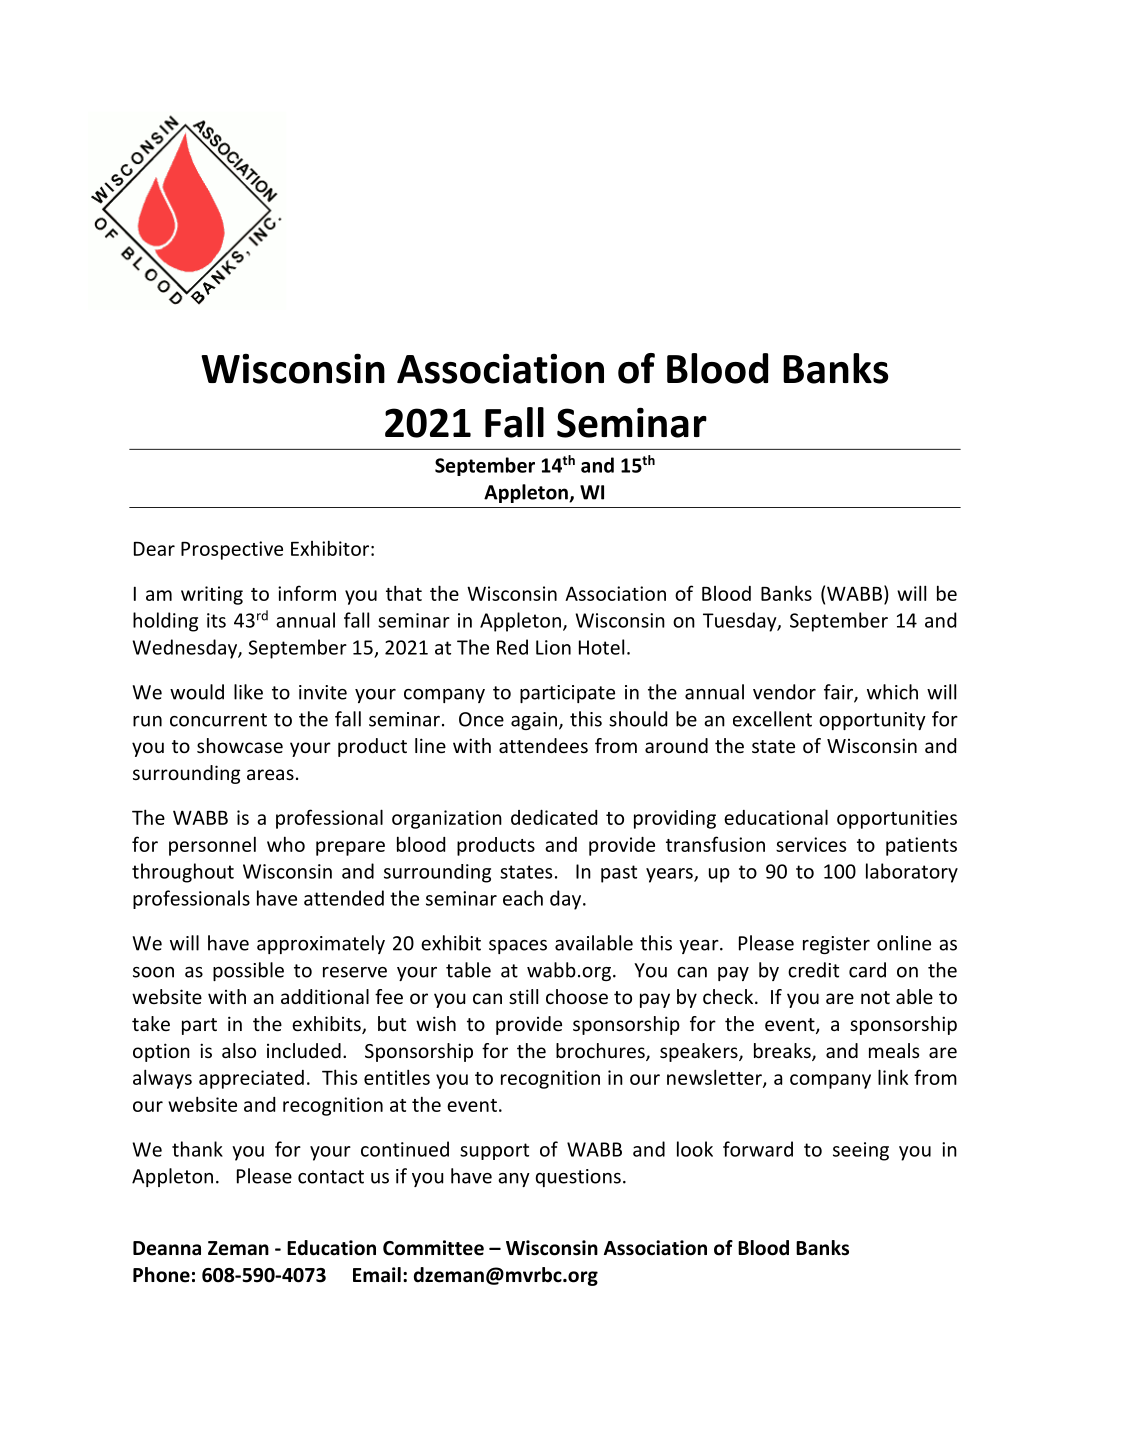 Image resolution: width=1123 pixels, height=1454 pixels. Describe the element at coordinates (784, 692) in the screenshot. I see `vendor` at that location.
